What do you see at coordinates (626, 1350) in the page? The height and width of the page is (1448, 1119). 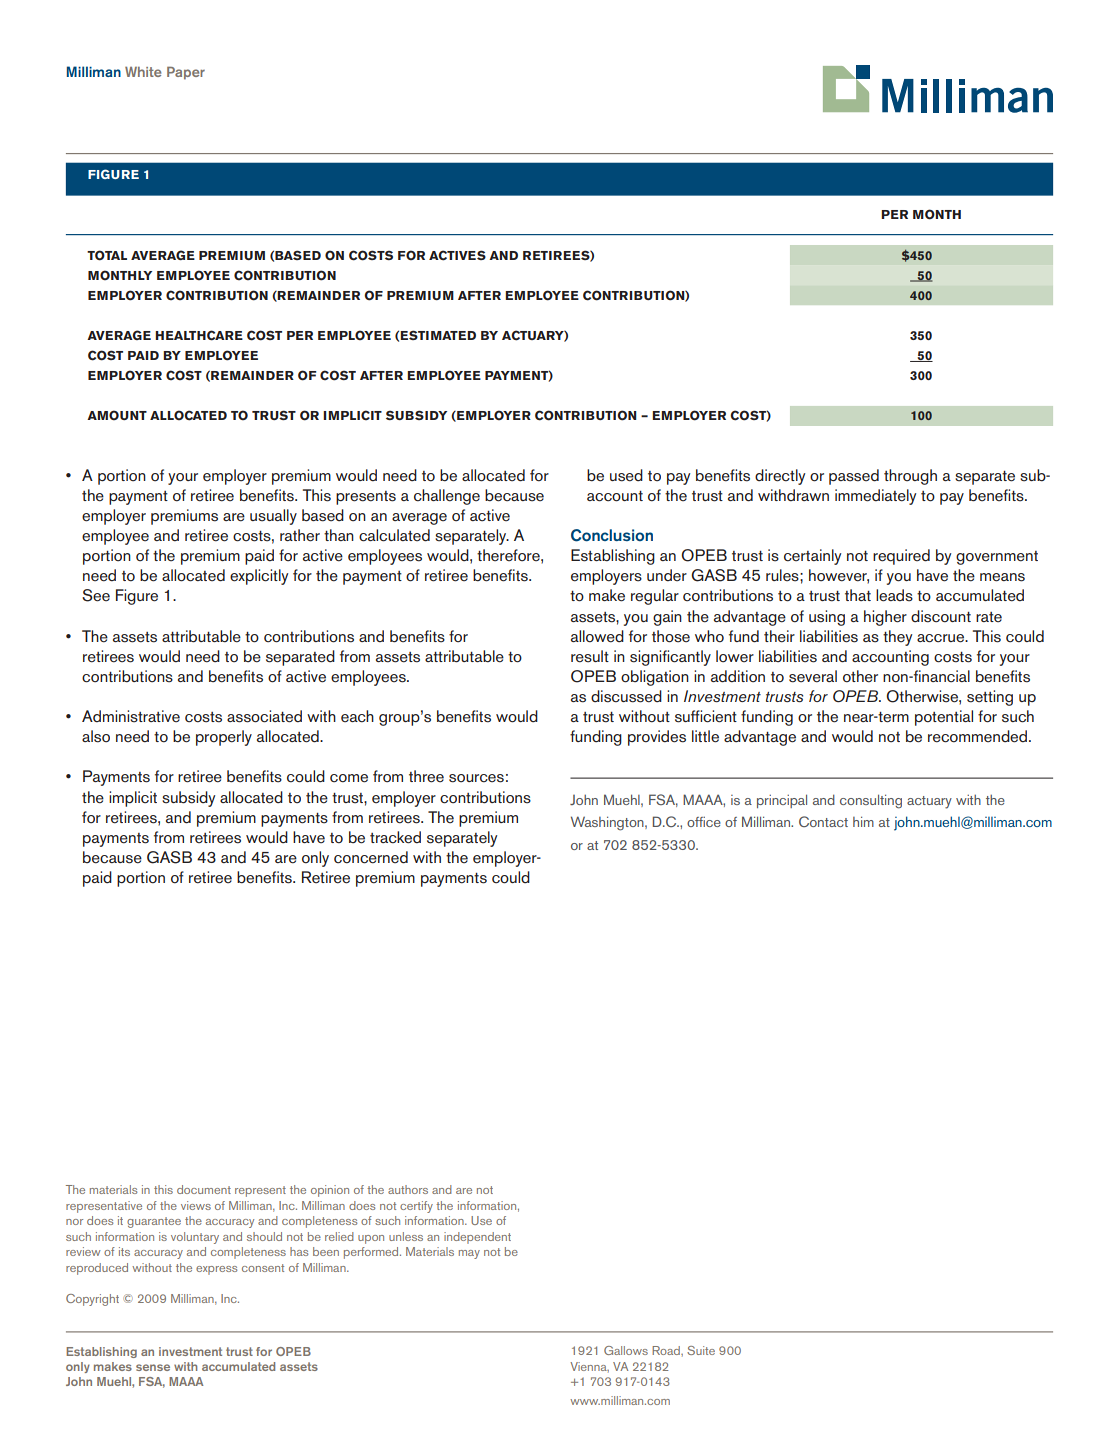 I see `Gallows` at bounding box center [626, 1350].
